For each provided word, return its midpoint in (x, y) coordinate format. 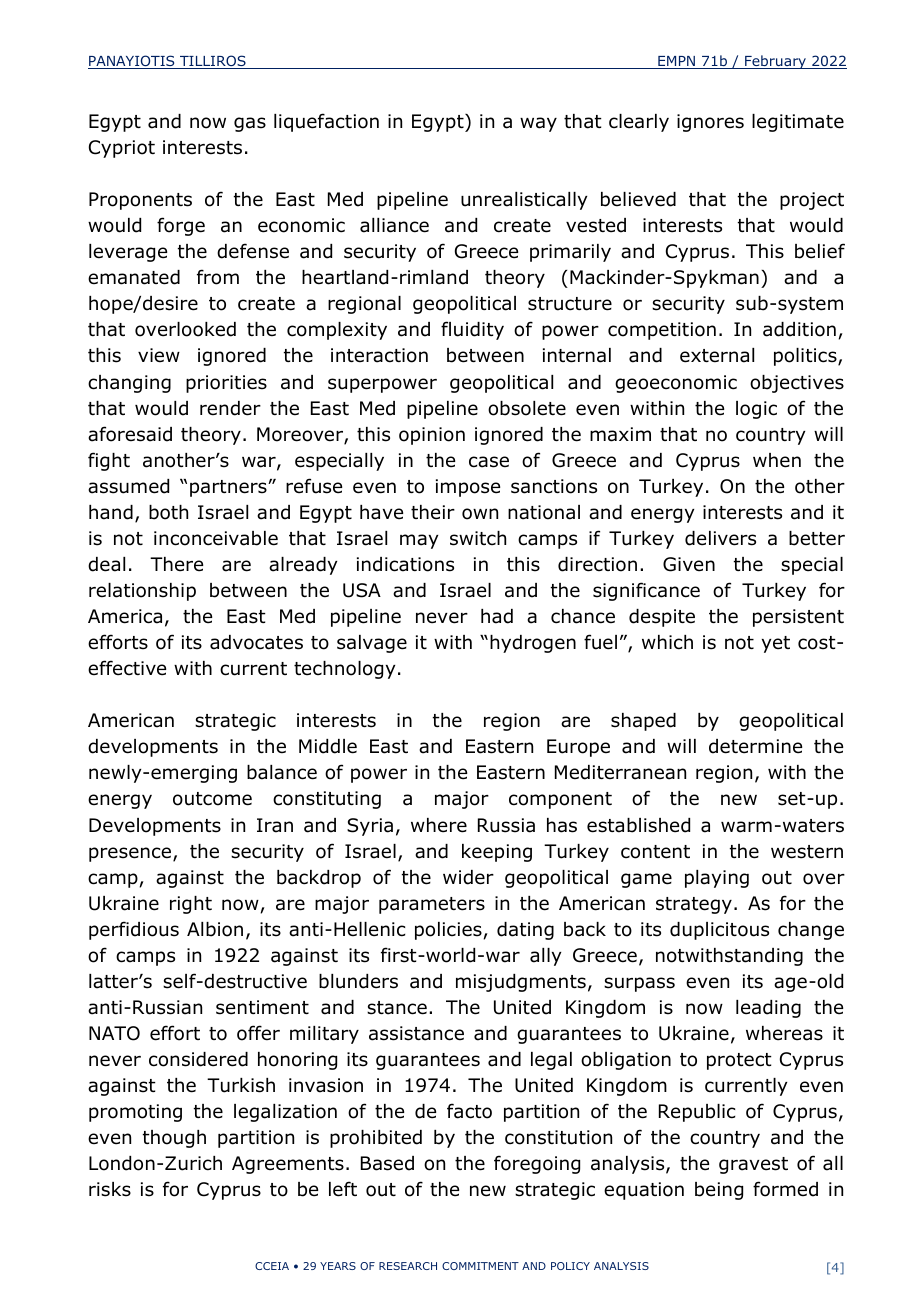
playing (717, 879)
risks (110, 1189)
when (777, 460)
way (538, 124)
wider (468, 877)
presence (131, 854)
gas (250, 124)
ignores (710, 123)
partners (229, 488)
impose (468, 488)
